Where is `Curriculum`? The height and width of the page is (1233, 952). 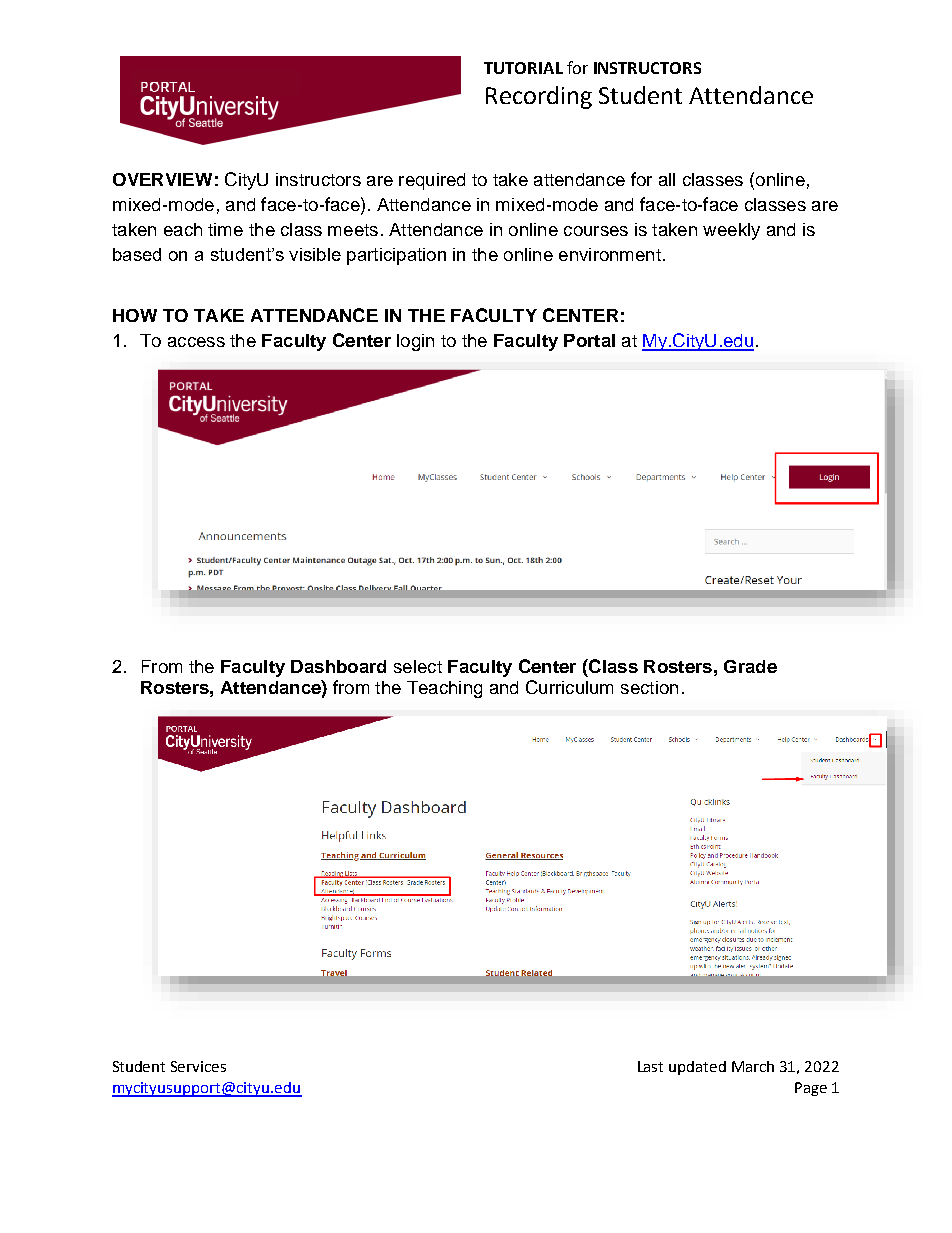 Curriculum is located at coordinates (569, 687).
